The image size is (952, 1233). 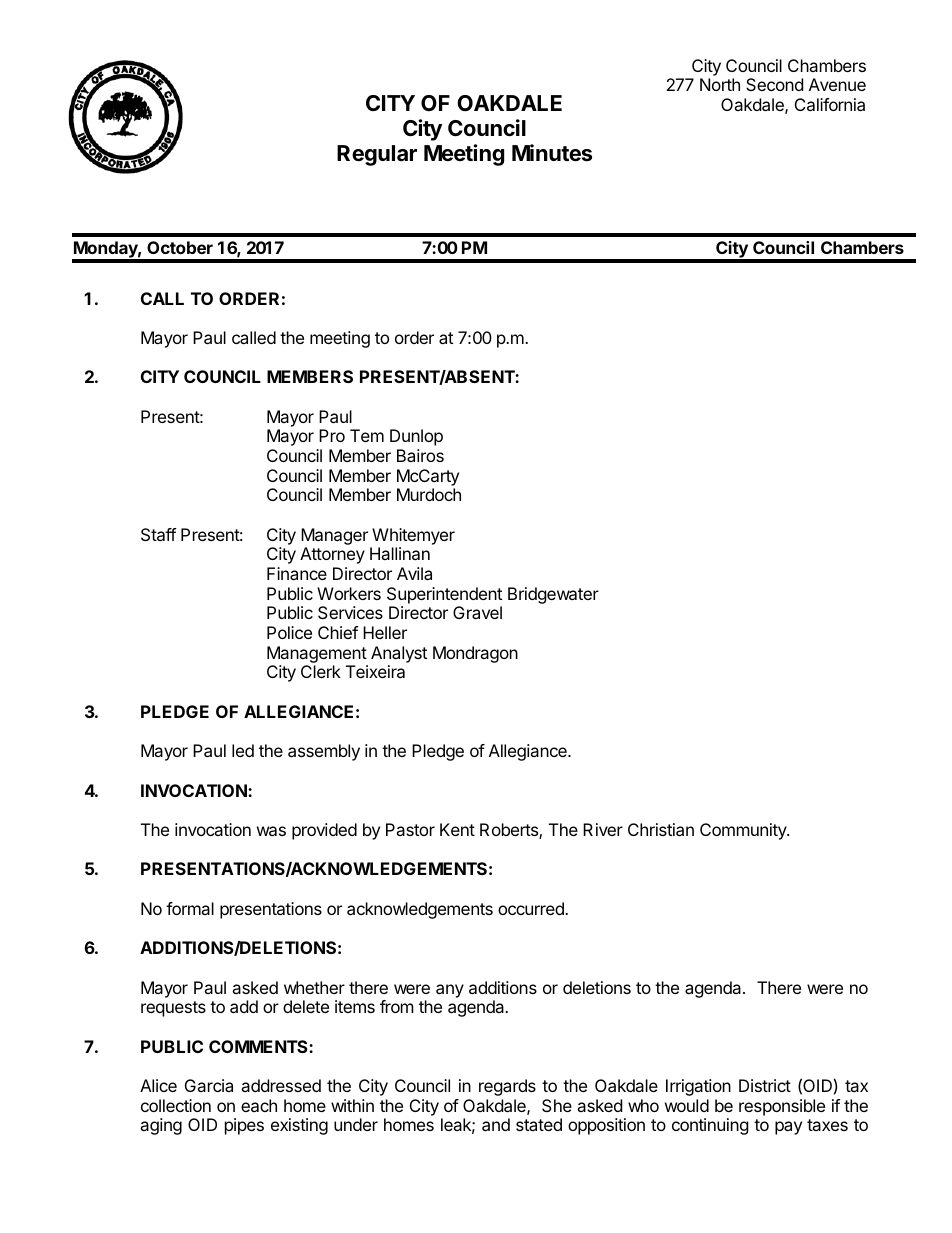 What do you see at coordinates (271, 831) in the image?
I see `was` at bounding box center [271, 831].
